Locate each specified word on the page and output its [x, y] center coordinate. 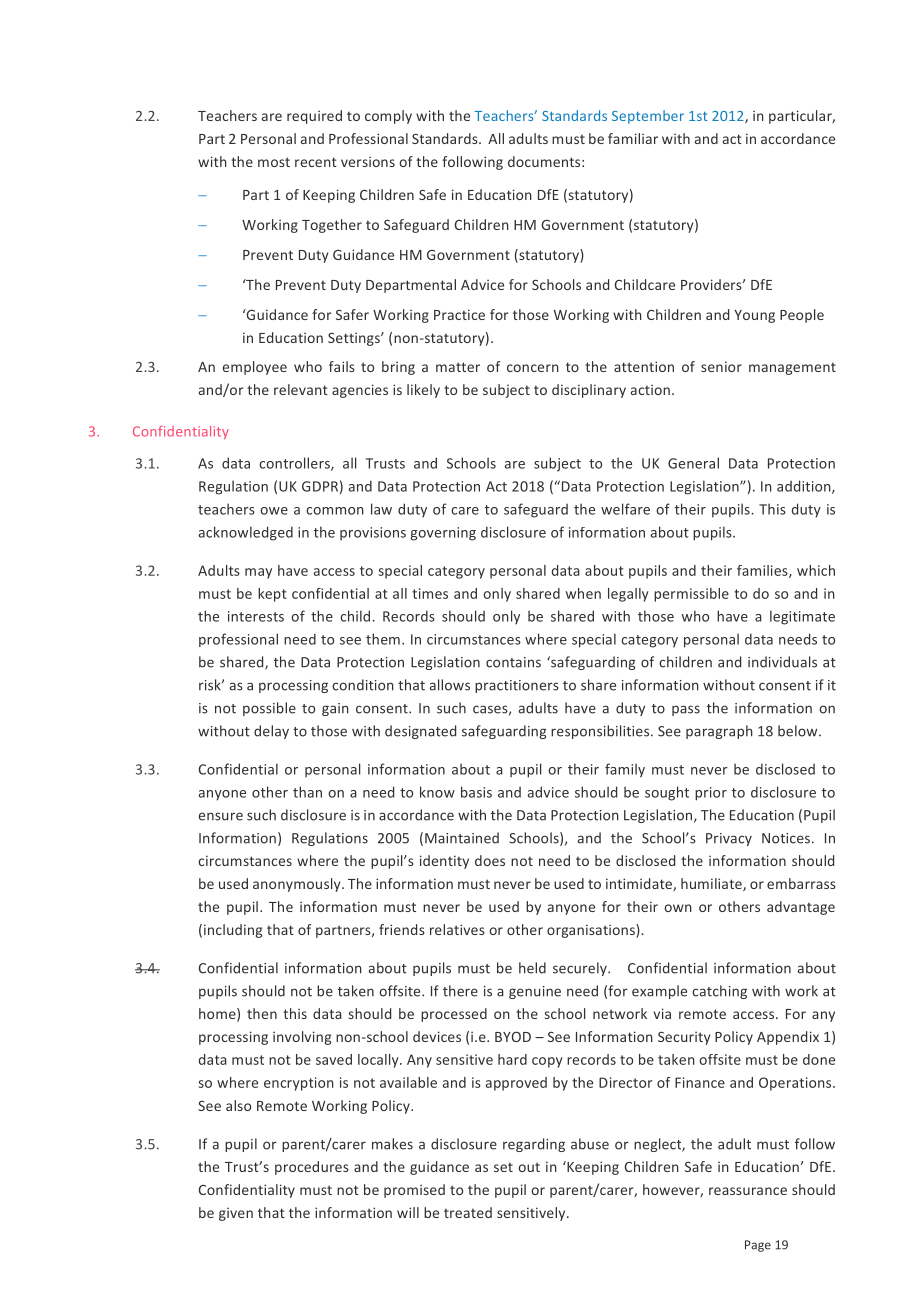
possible [269, 709]
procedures [312, 1168]
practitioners [517, 686]
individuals [782, 662]
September [648, 117]
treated [468, 1212]
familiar [633, 138]
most [274, 162]
